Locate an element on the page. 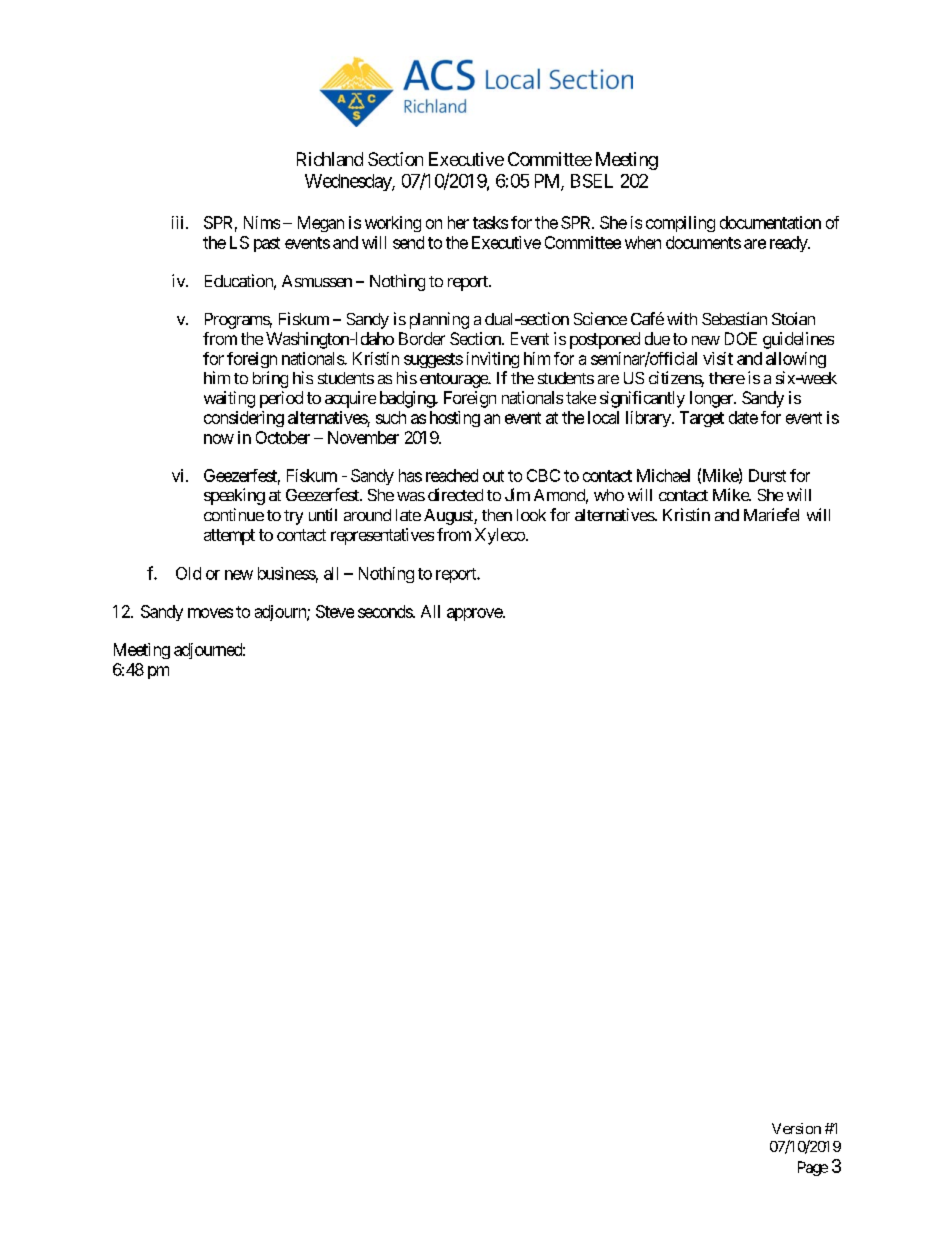 Image resolution: width=952 pixels, height=1233 pixels. Michael is located at coordinates (663, 475).
